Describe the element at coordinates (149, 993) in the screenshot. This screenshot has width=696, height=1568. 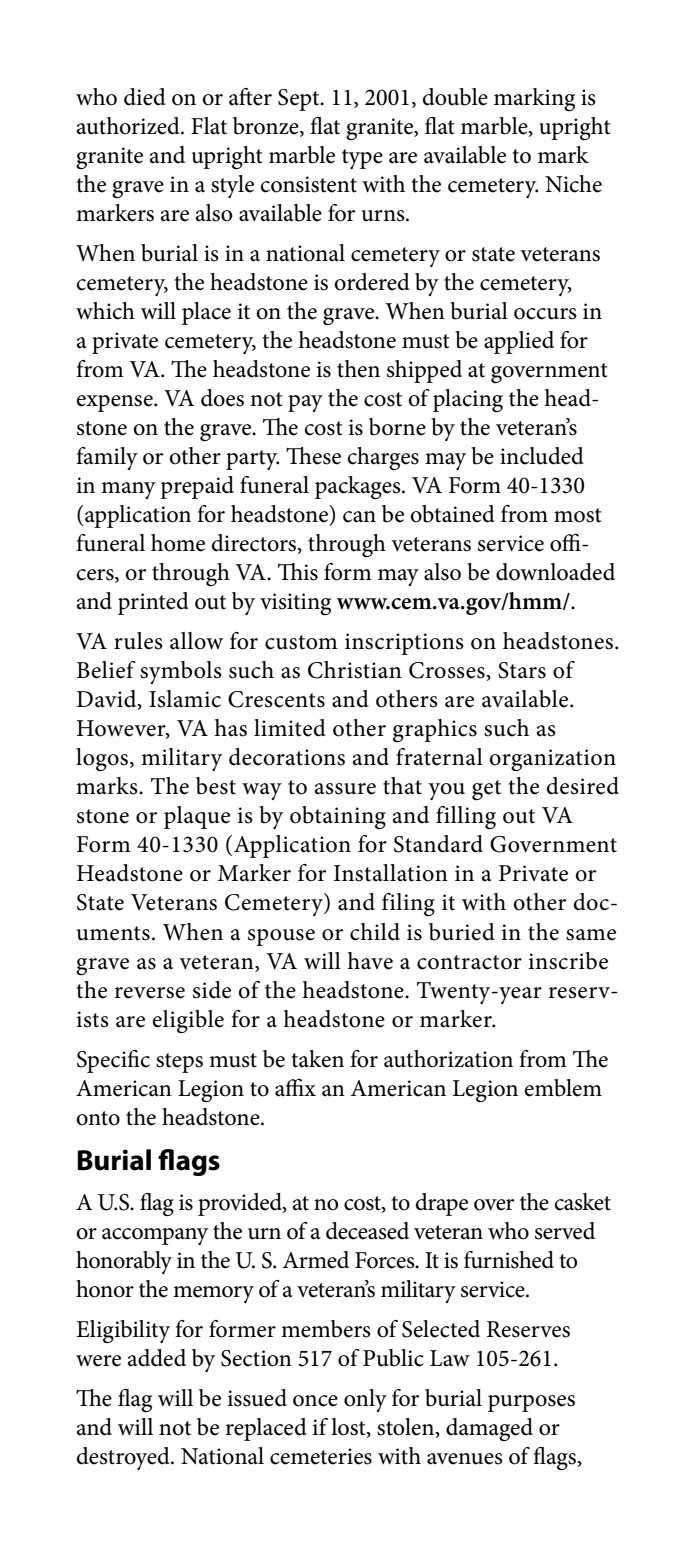
I see `reverse` at that location.
